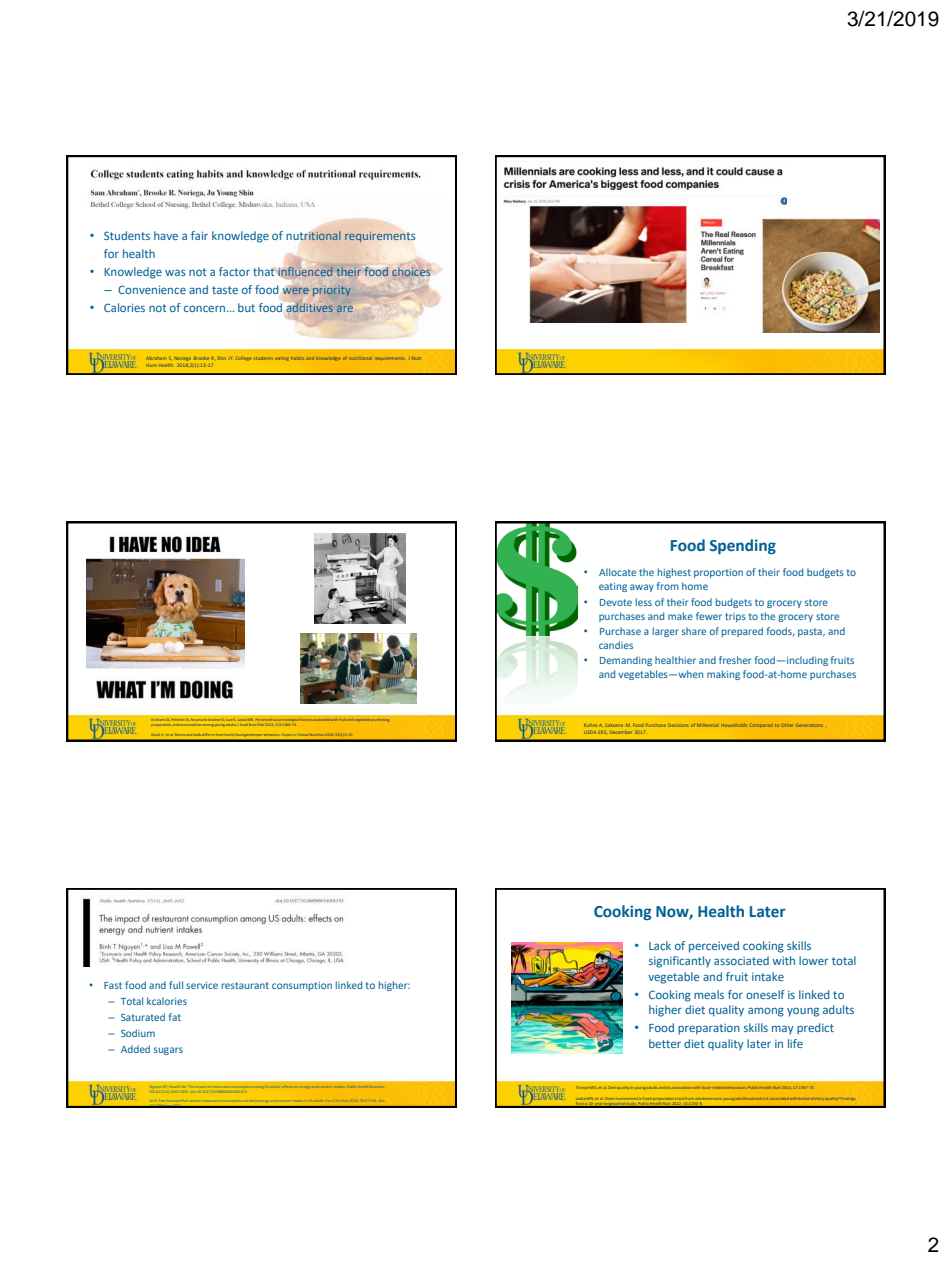 This page has height=1263, width=952. What do you see at coordinates (175, 1017) in the page?
I see `fat` at bounding box center [175, 1017].
